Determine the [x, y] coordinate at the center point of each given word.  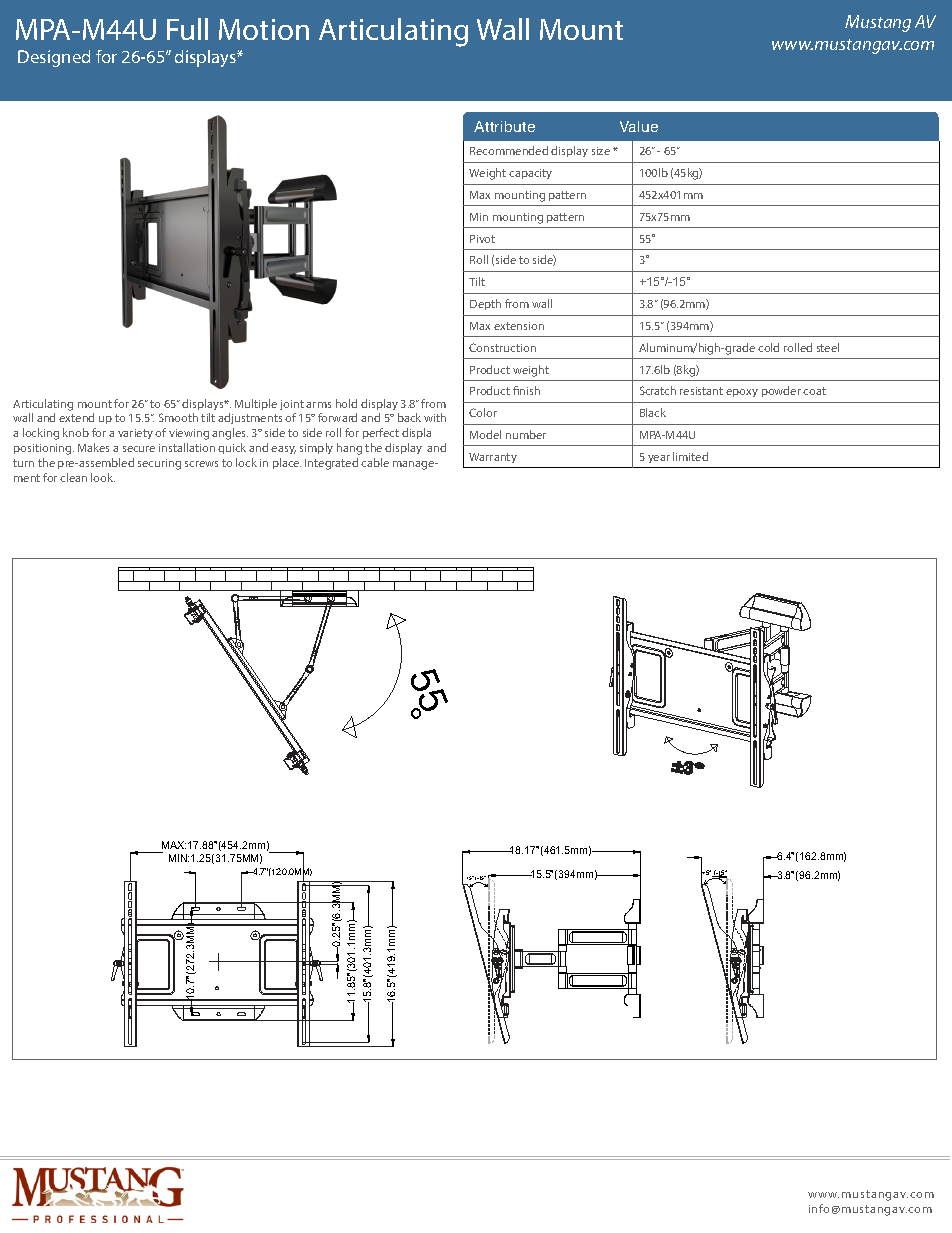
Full [187, 29]
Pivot [482, 239]
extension [519, 326]
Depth [485, 304]
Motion [264, 29]
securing [159, 464]
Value [639, 126]
